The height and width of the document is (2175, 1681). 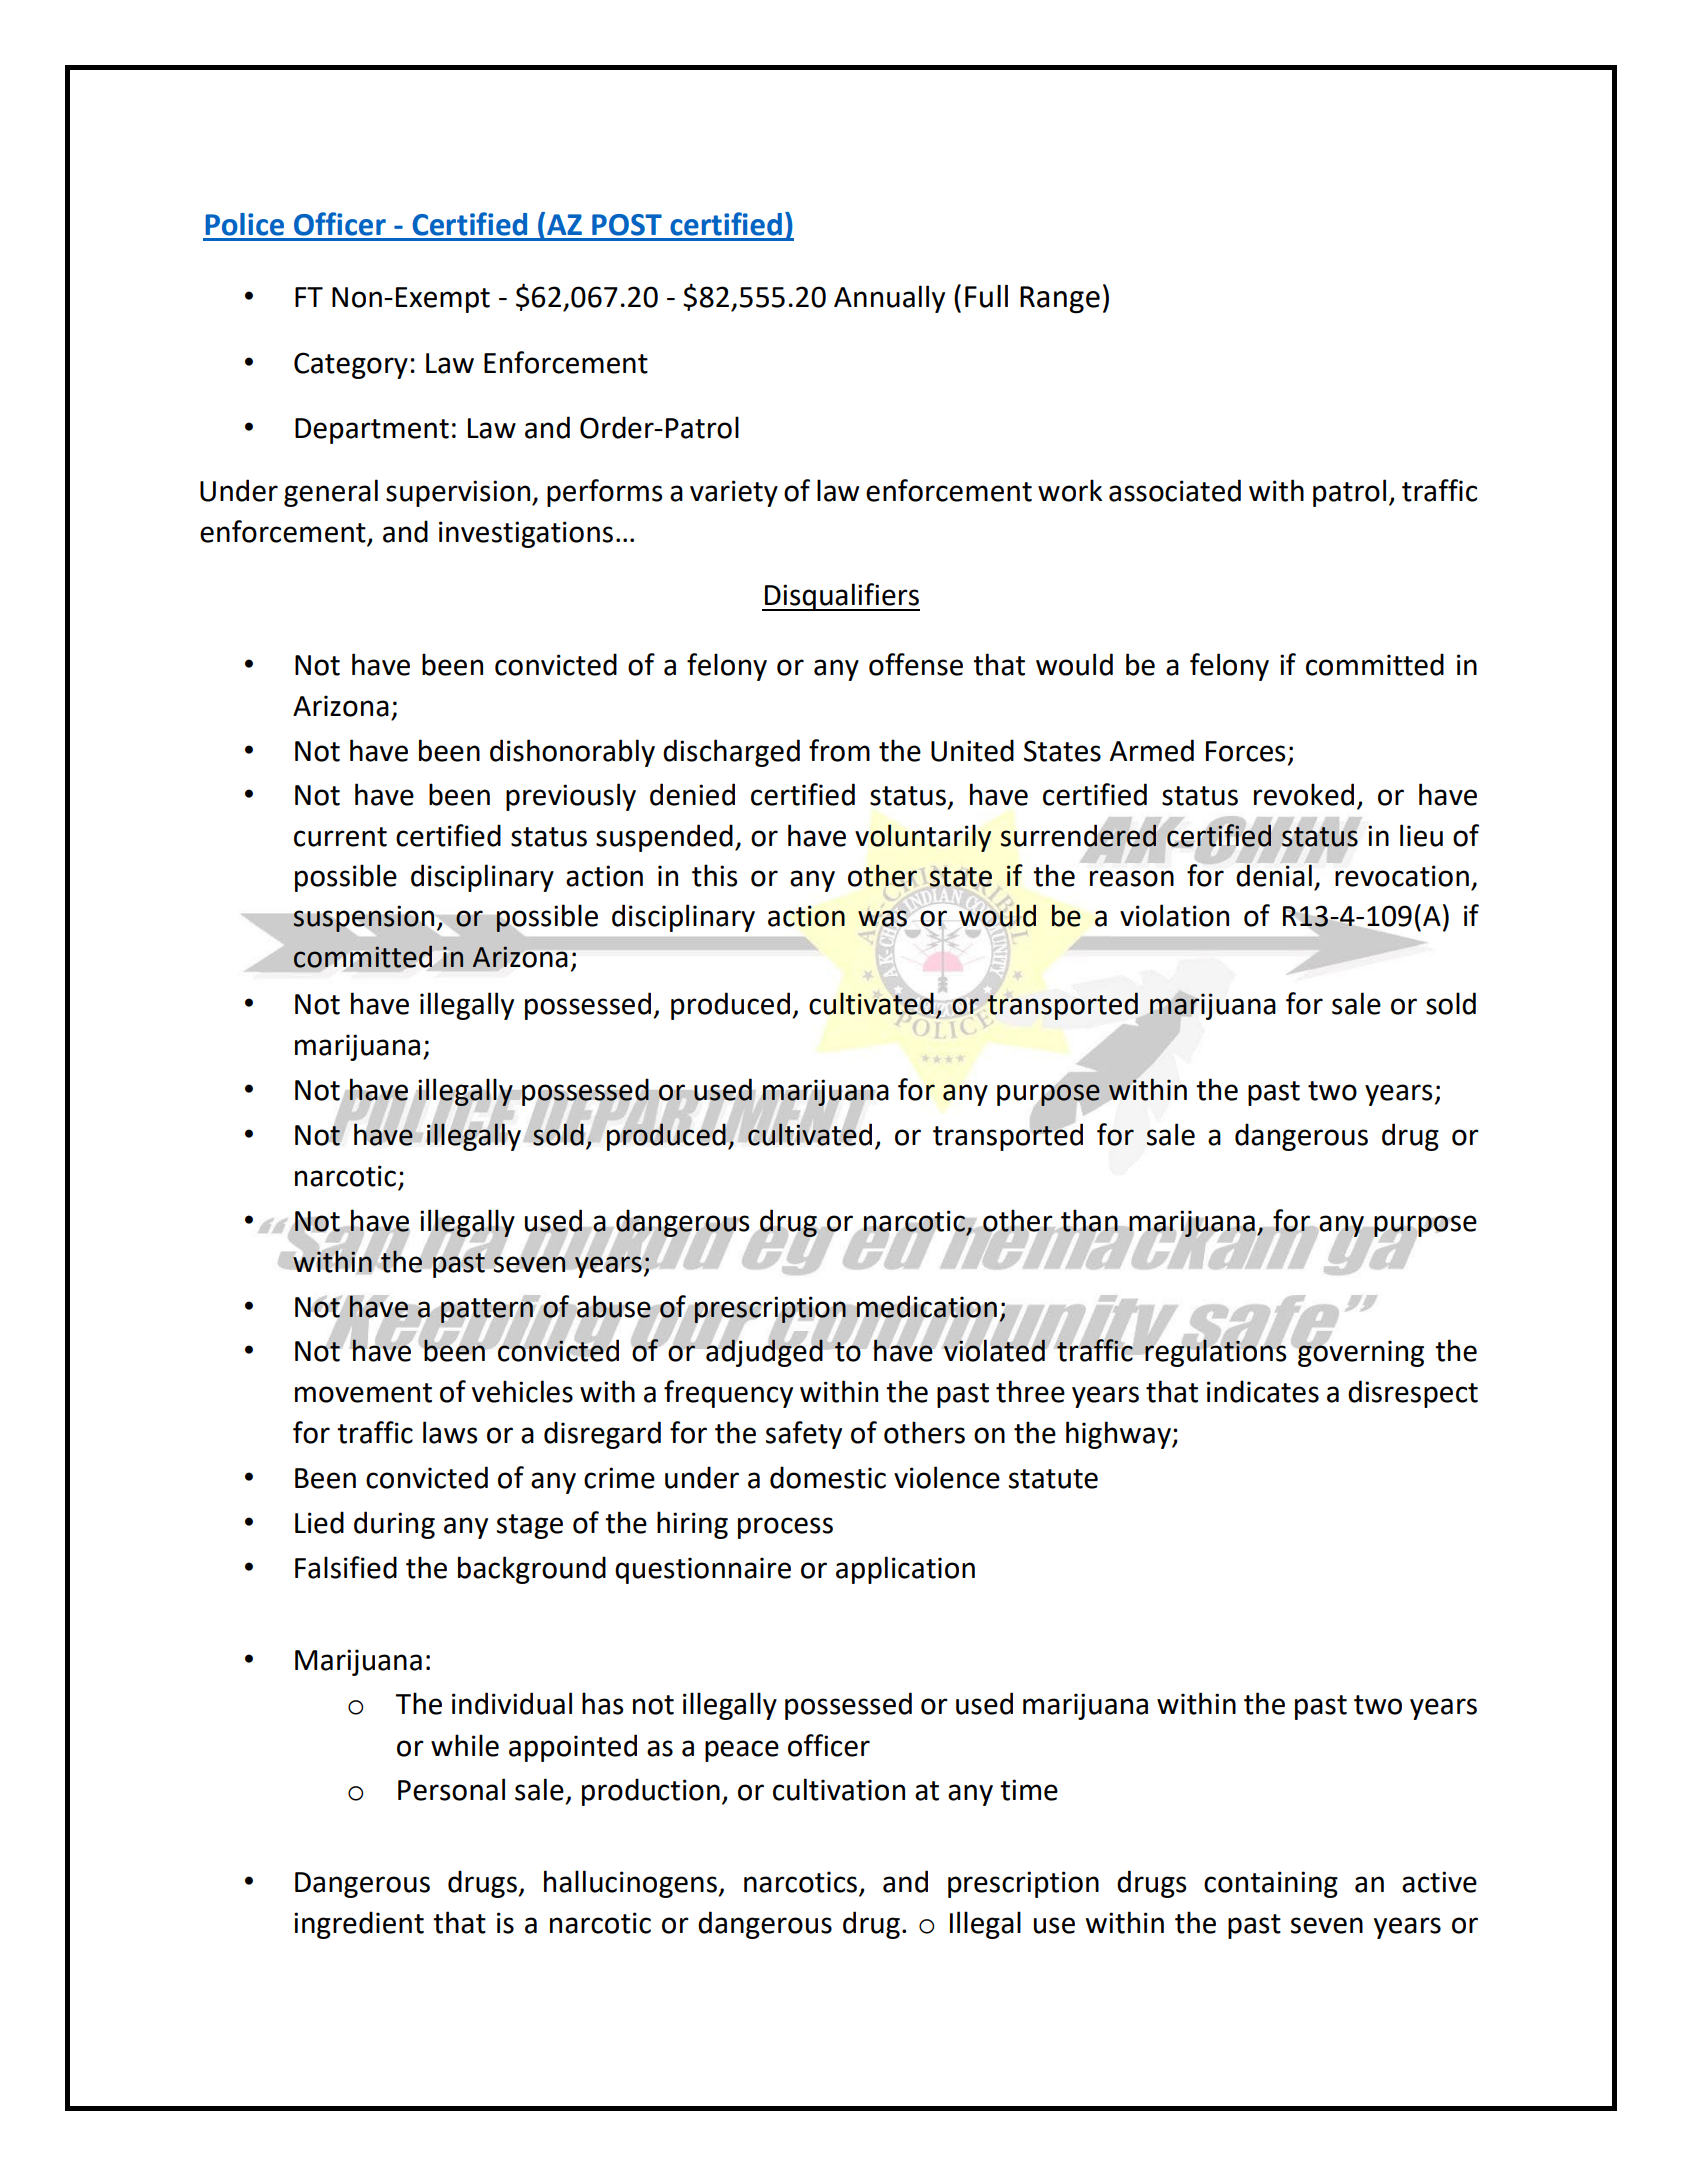 I want to click on violation, so click(x=1174, y=915).
